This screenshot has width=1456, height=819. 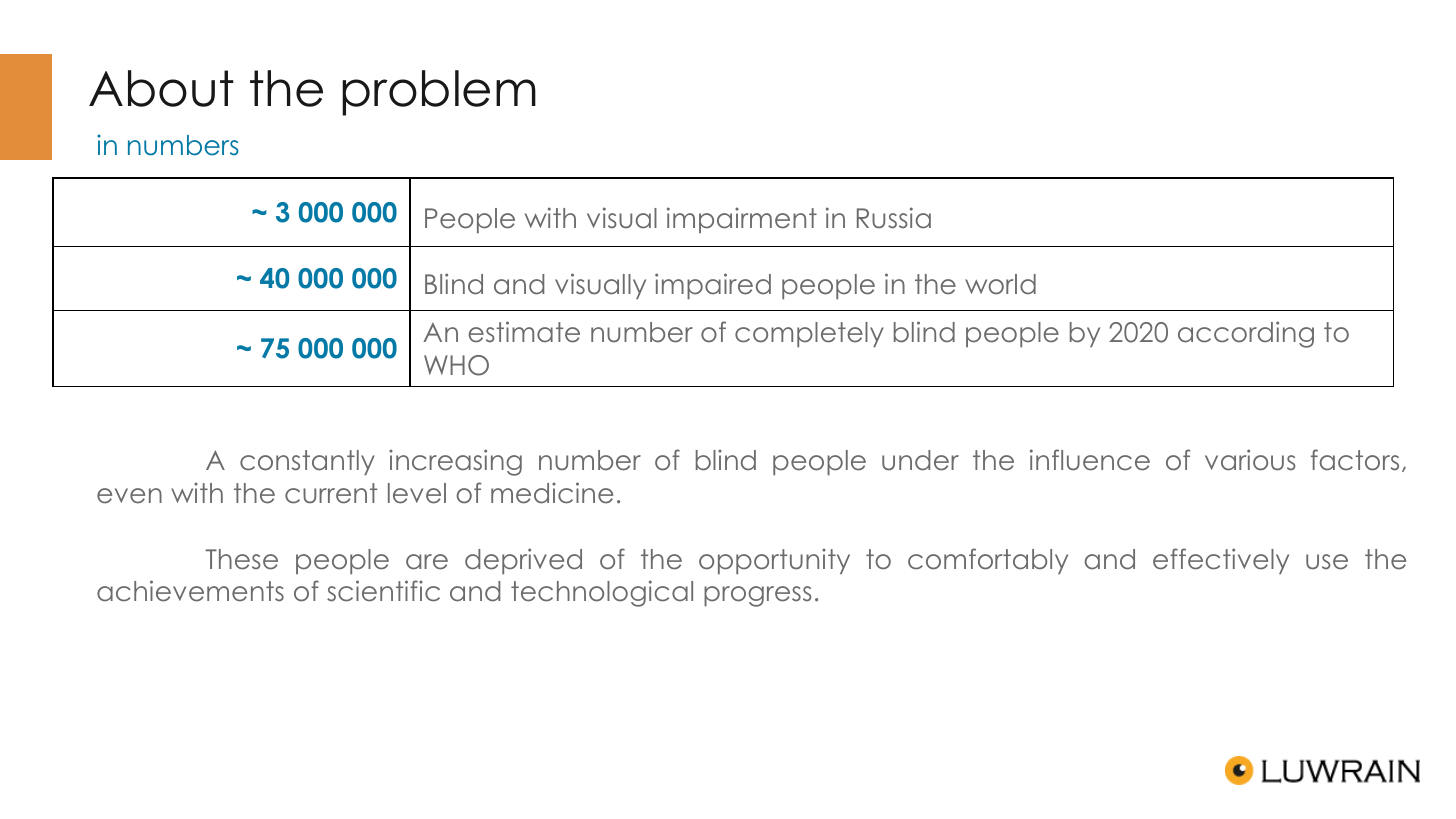 I want to click on problem, so click(x=439, y=93).
